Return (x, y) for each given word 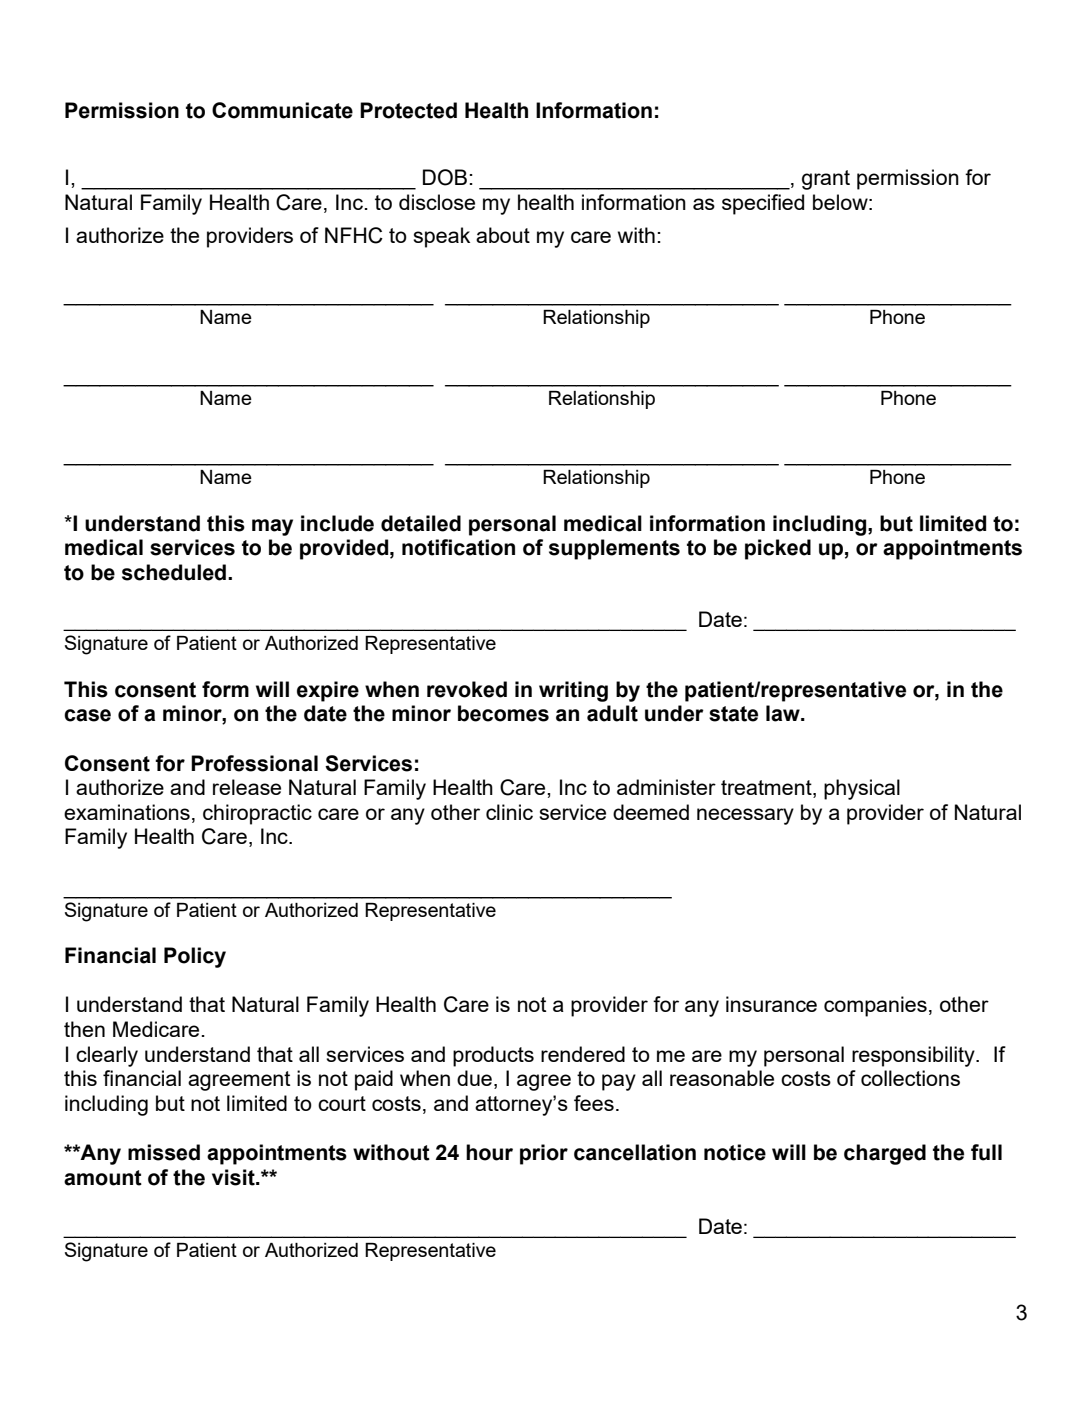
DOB (445, 177)
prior (544, 1154)
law (784, 713)
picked (778, 549)
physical (862, 789)
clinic (509, 812)
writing (573, 691)
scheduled (175, 572)
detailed (421, 523)
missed (164, 1152)
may (272, 527)
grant (826, 180)
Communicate (282, 110)
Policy (195, 957)
